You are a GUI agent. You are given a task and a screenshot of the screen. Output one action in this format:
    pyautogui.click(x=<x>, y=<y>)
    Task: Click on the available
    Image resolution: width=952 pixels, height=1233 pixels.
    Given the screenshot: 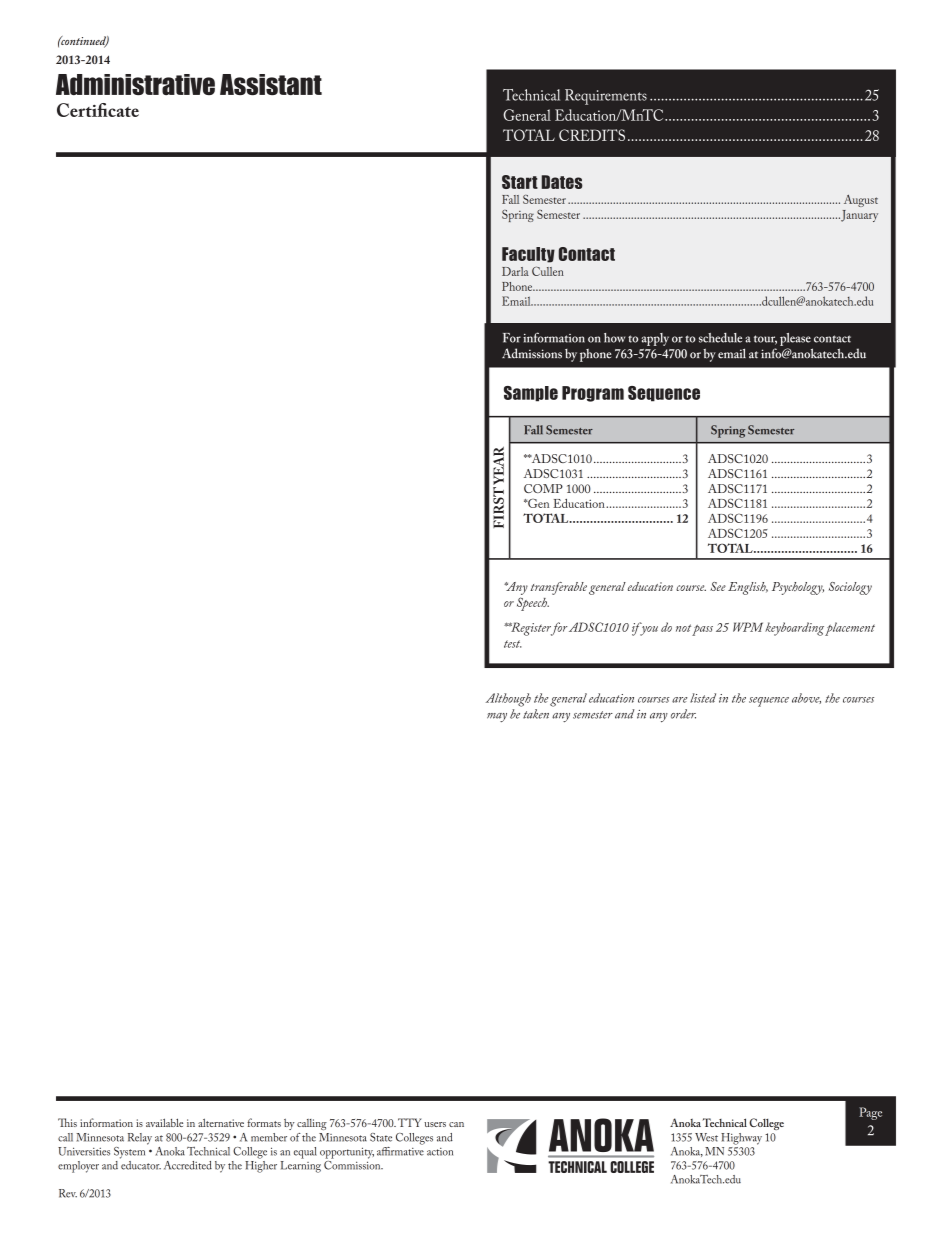 What is the action you would take?
    pyautogui.click(x=164, y=1122)
